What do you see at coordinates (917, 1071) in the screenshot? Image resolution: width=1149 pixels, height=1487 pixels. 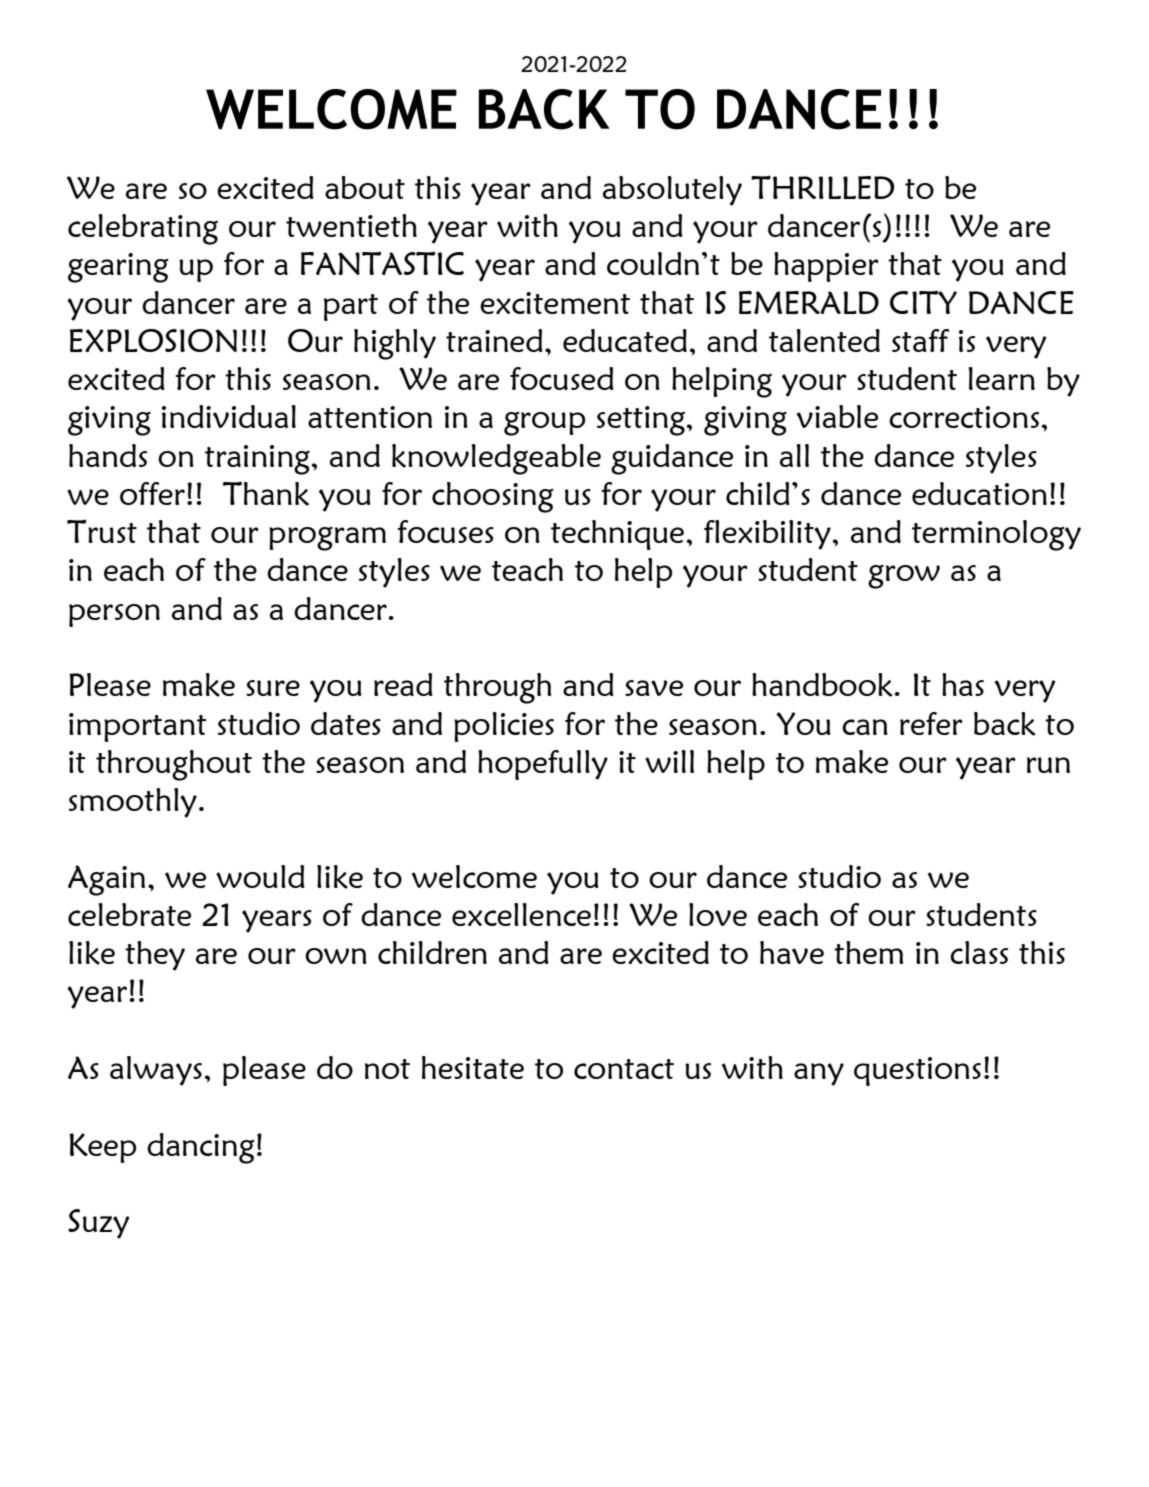 I see `questions` at bounding box center [917, 1071].
